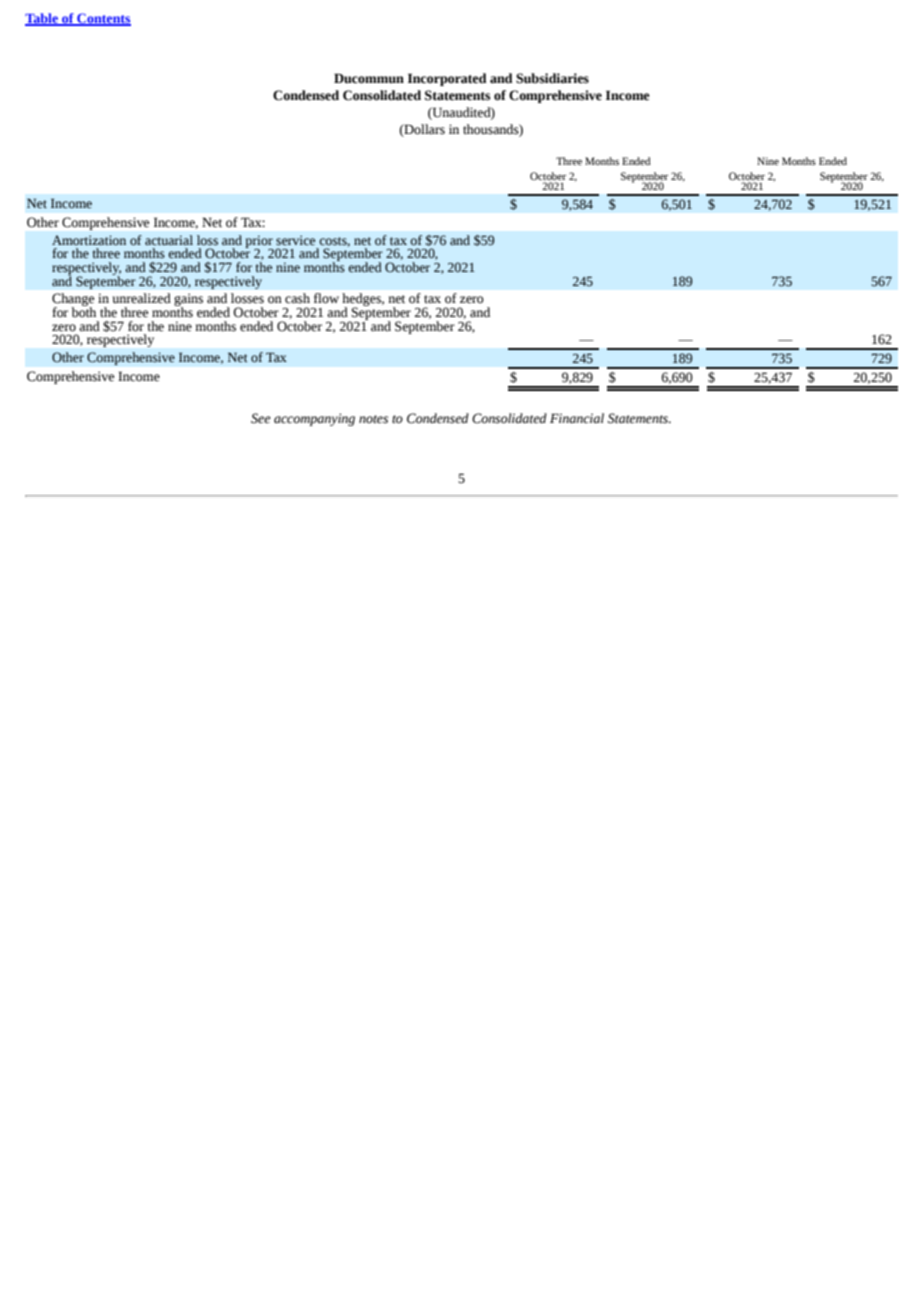  Describe the element at coordinates (89, 240) in the screenshot. I see `Amortization` at that location.
